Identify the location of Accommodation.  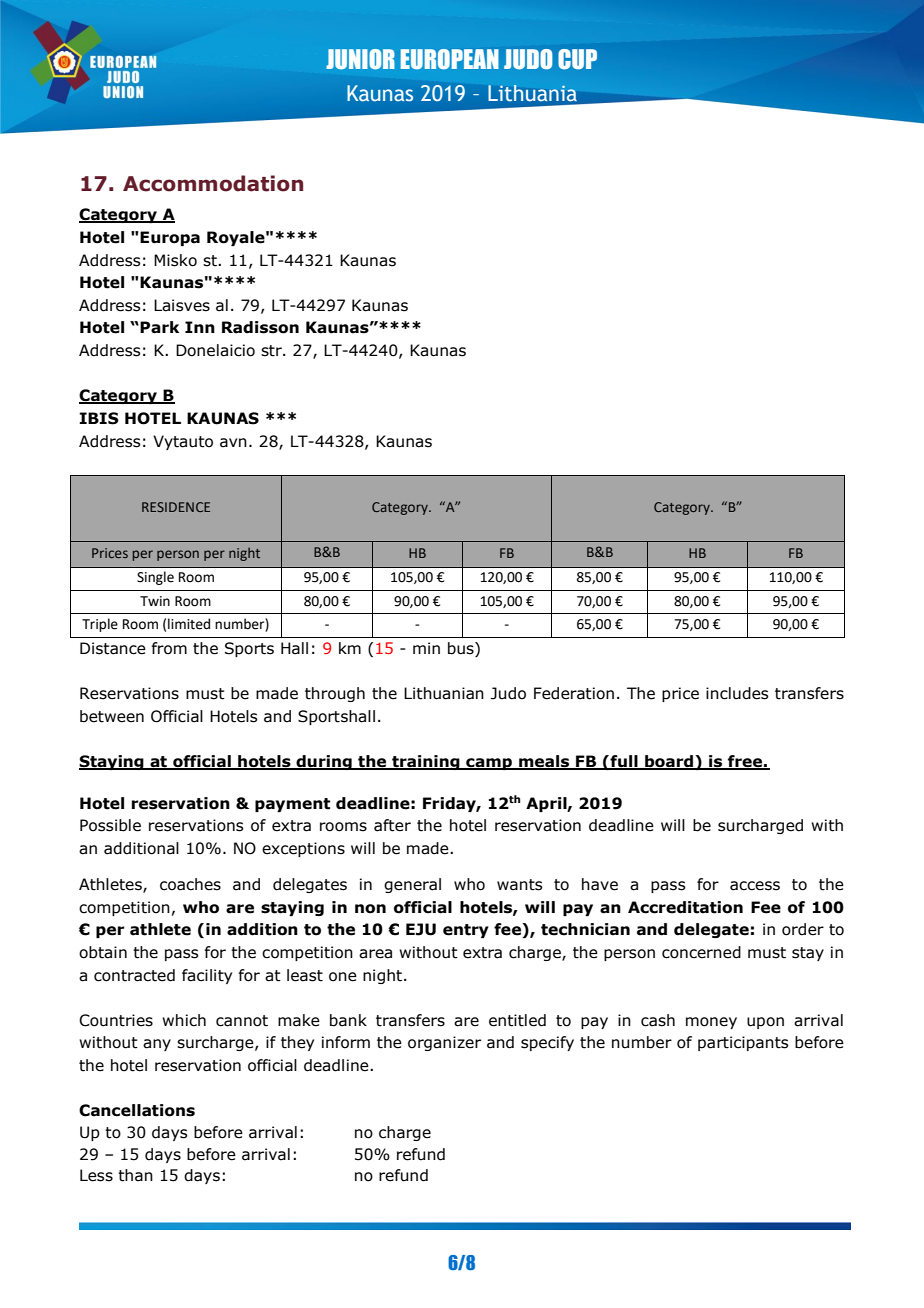
(213, 183).
